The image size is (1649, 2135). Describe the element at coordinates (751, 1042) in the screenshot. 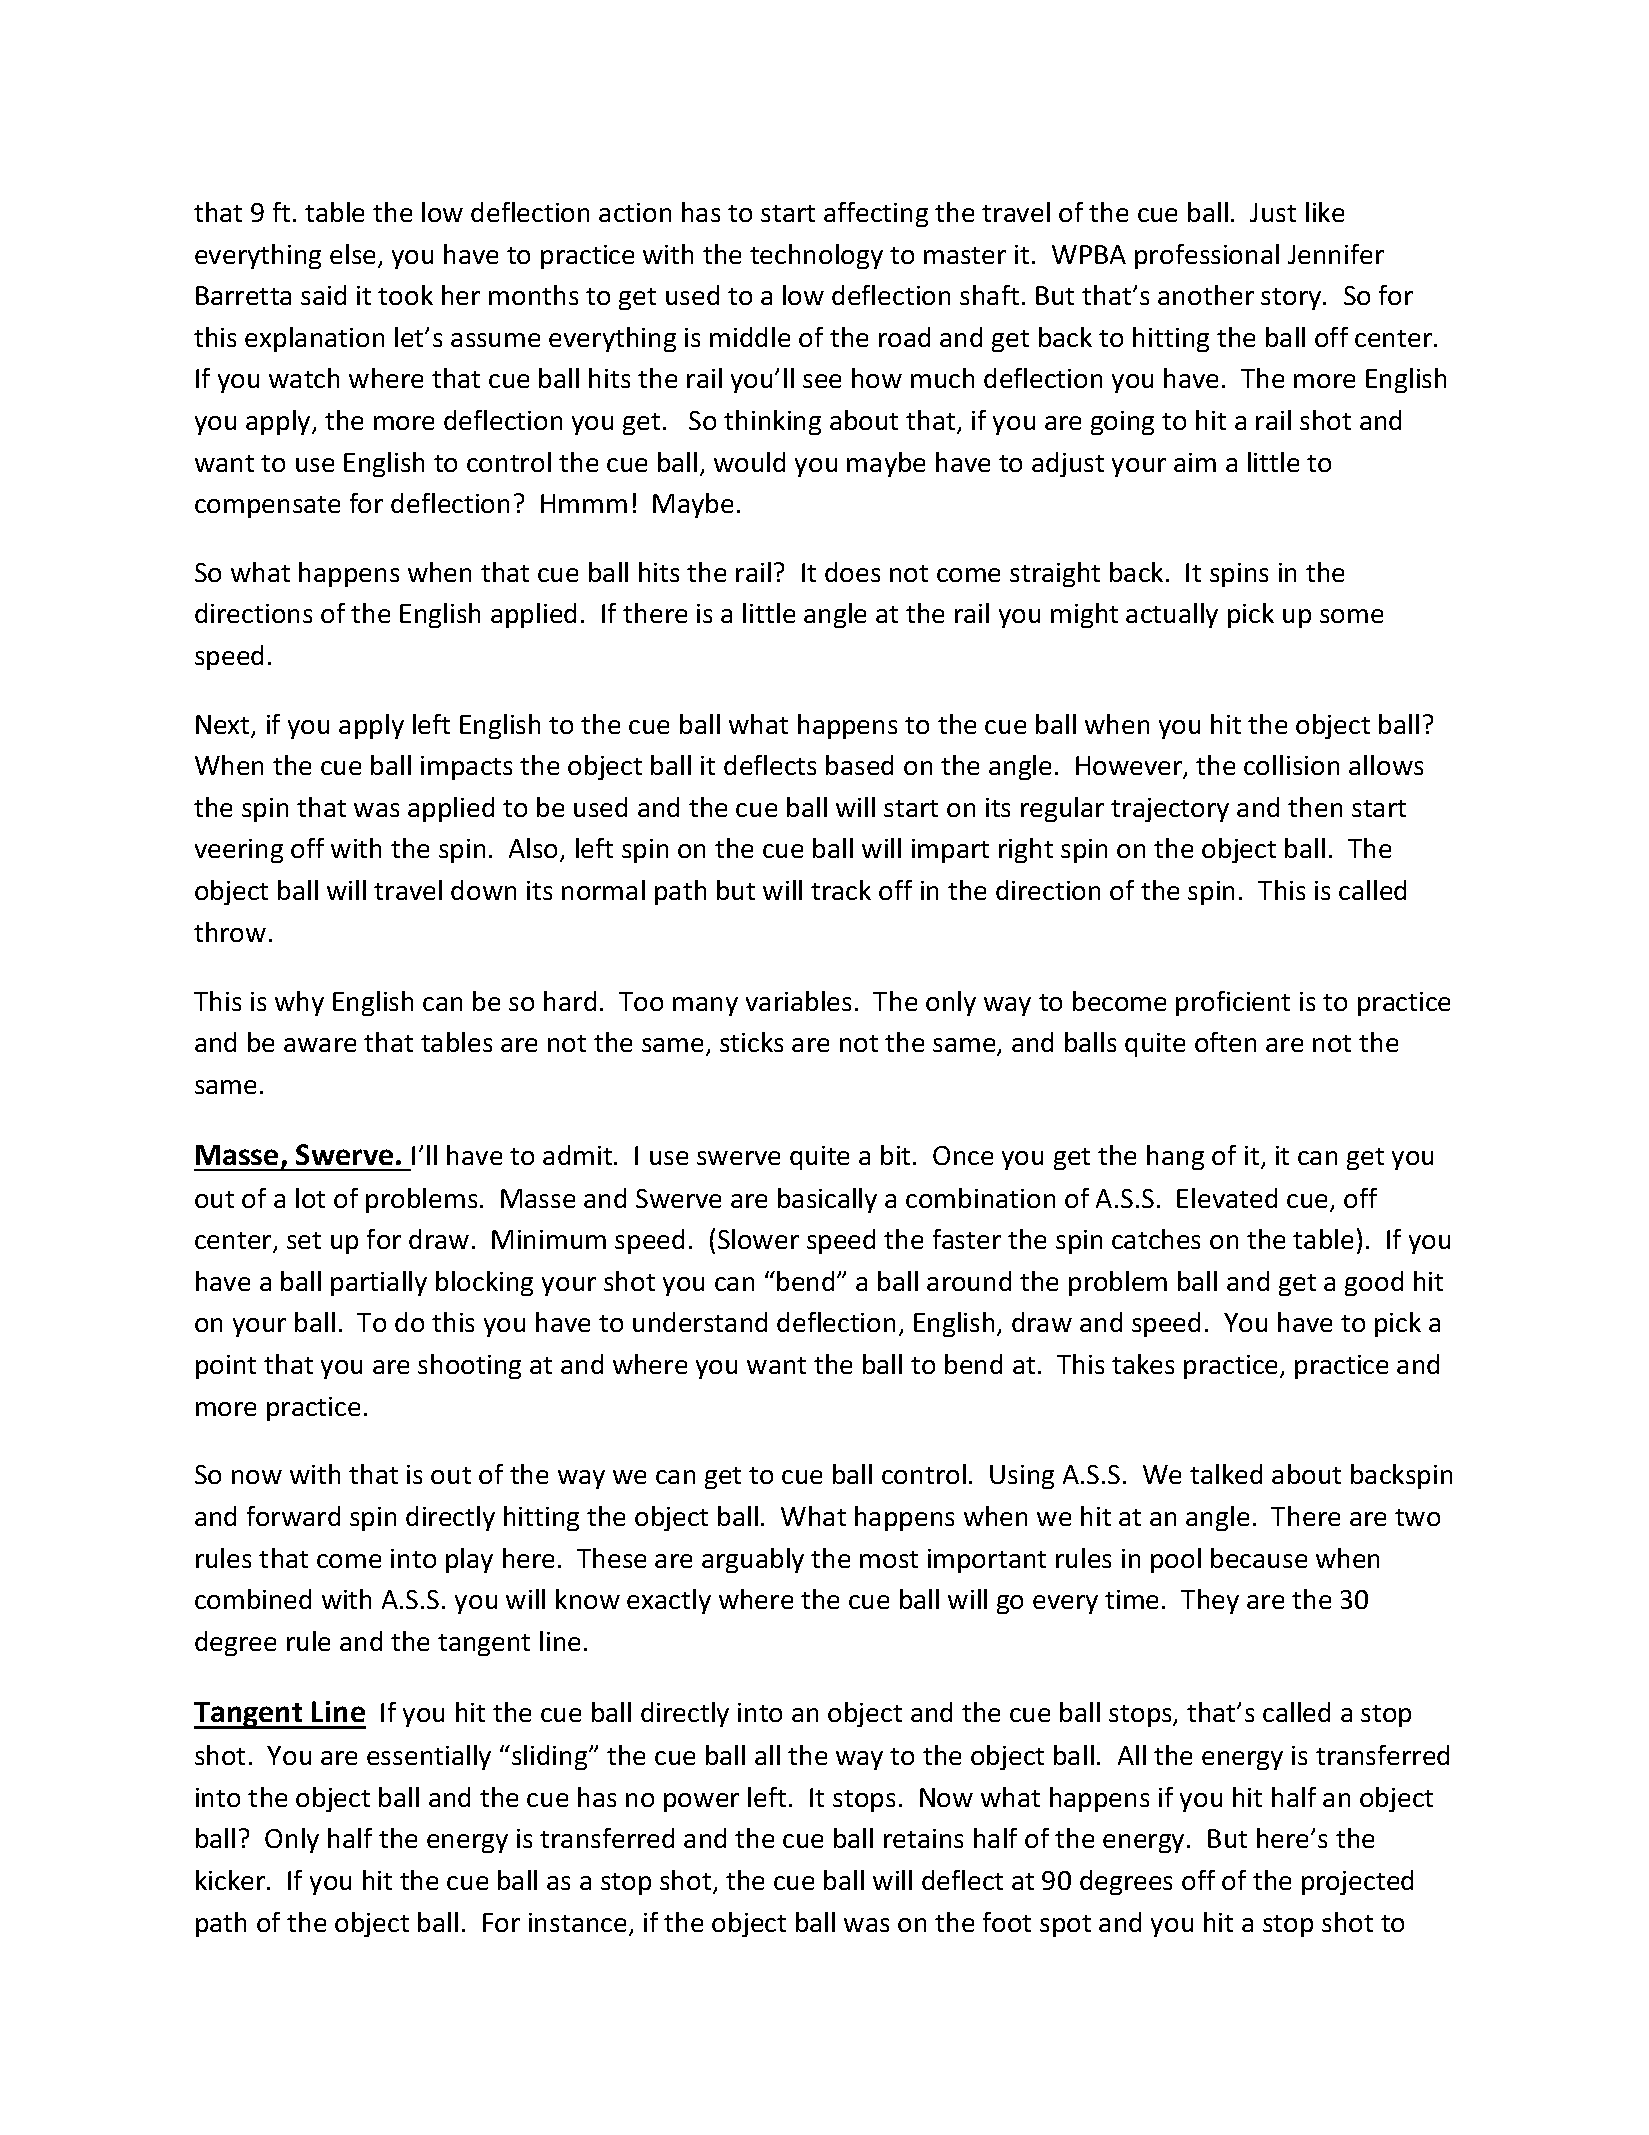

I see `sticks` at that location.
